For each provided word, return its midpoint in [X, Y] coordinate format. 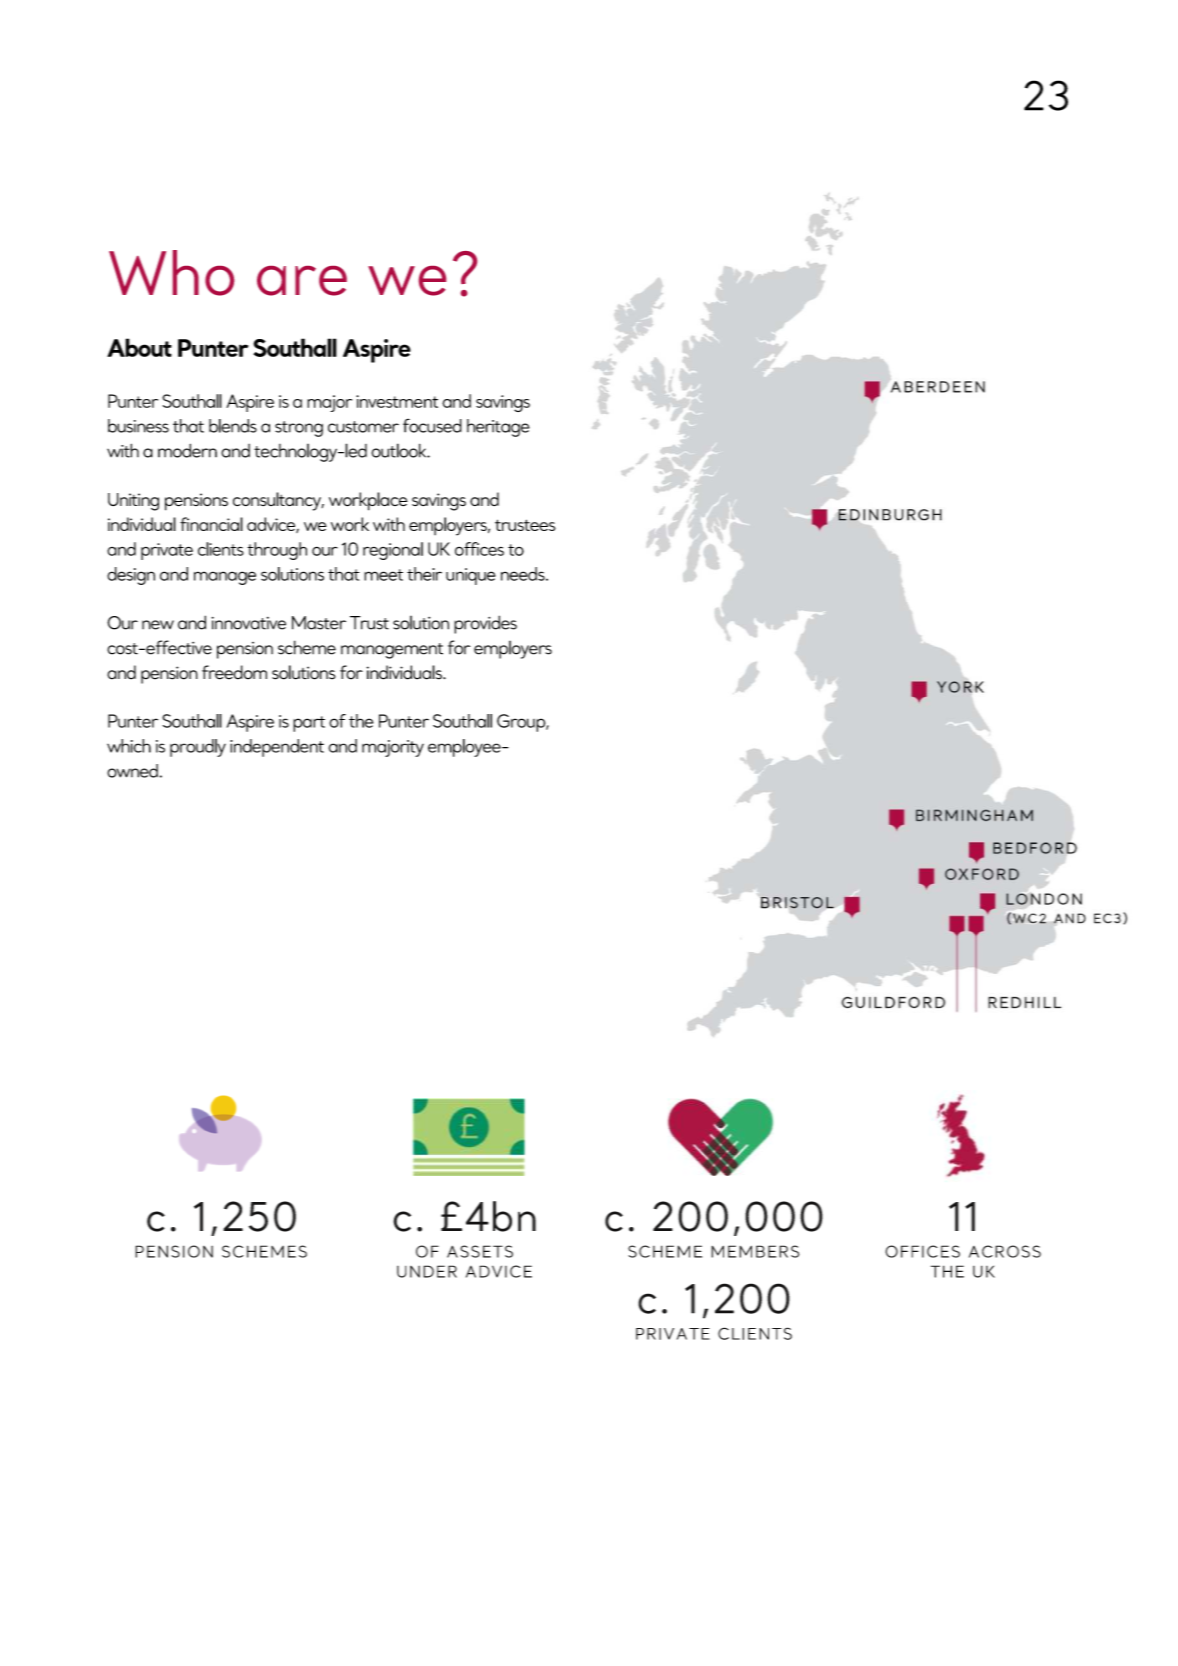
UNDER [427, 1271]
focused [432, 425]
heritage [498, 428]
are [302, 281]
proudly [198, 748]
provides [485, 624]
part [309, 724]
